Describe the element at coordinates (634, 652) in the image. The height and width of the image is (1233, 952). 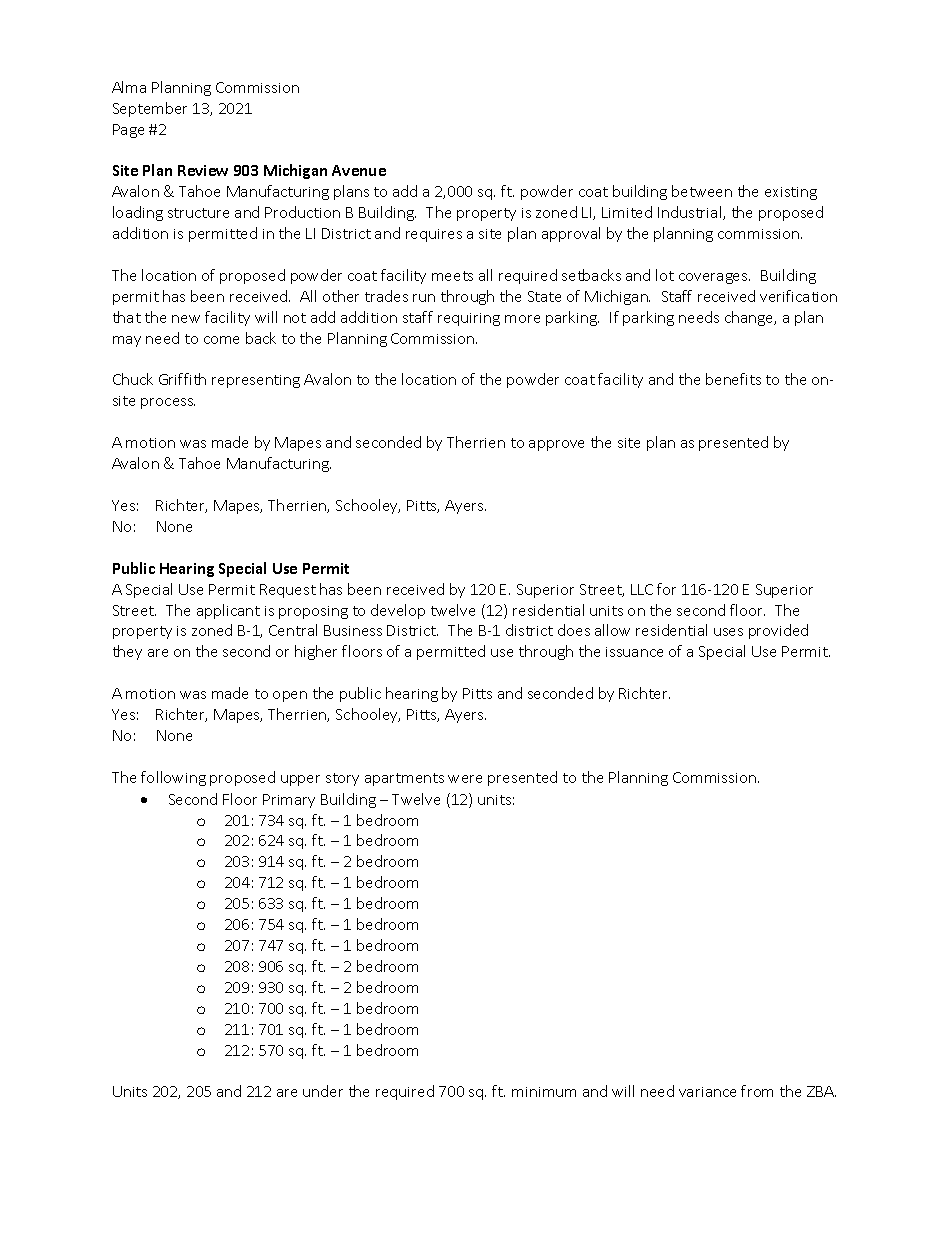
I see `issuance` at that location.
